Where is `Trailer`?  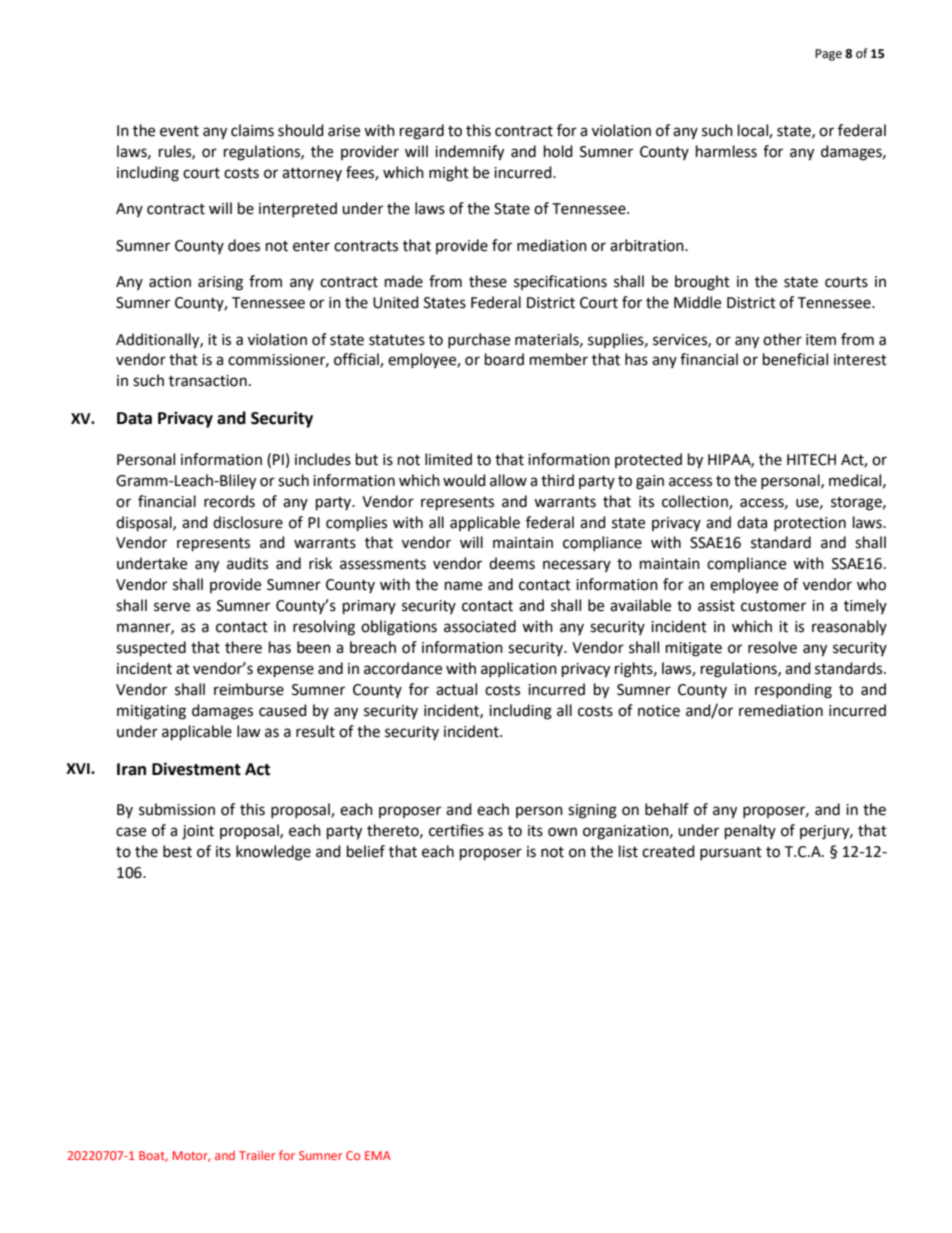
Trailer is located at coordinates (257, 1155).
